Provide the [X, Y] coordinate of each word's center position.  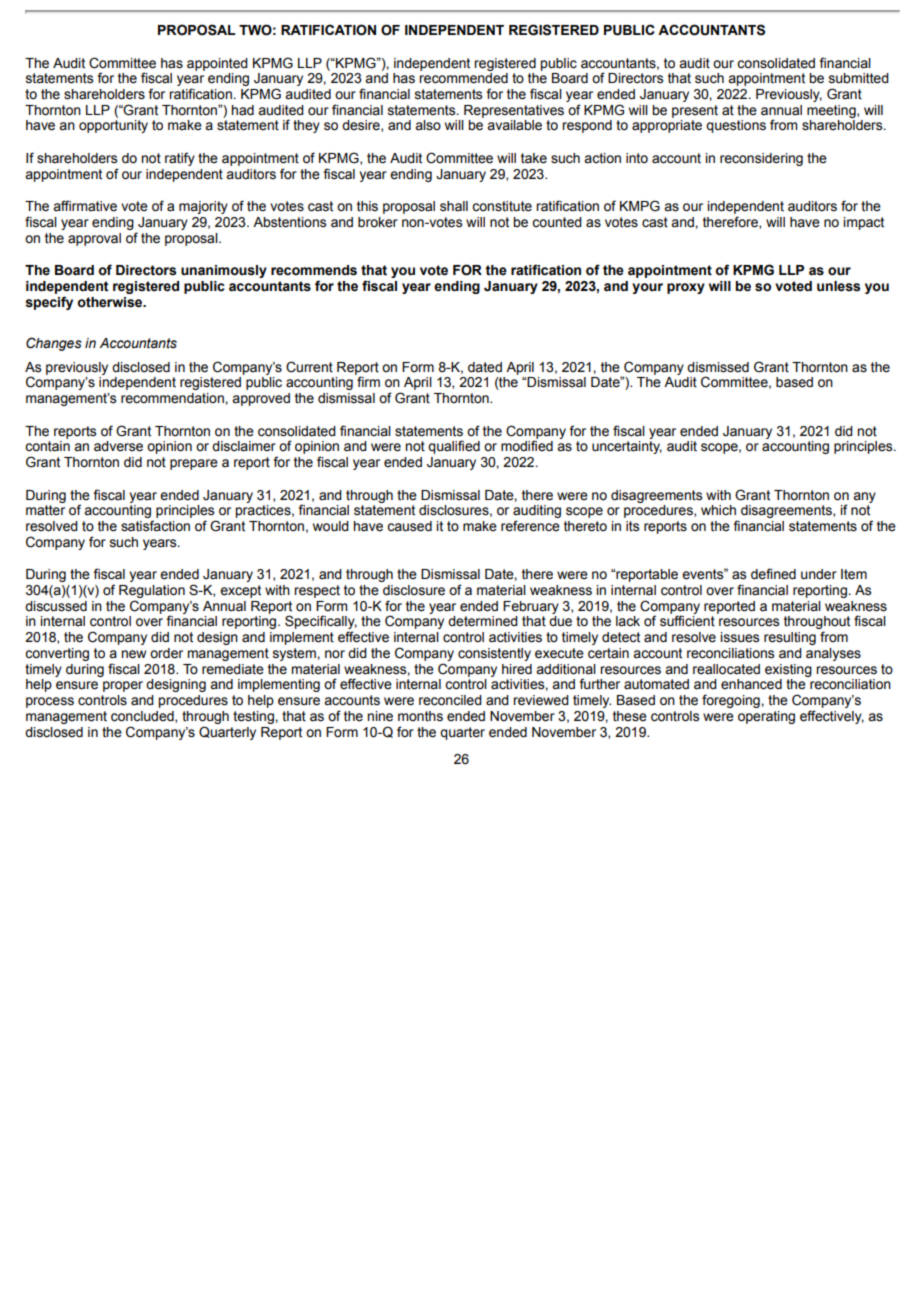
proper [123, 686]
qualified [454, 447]
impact [863, 223]
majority [203, 207]
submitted [859, 78]
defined [773, 574]
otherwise [111, 302]
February [531, 607]
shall [454, 206]
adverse [118, 446]
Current [309, 367]
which [718, 510]
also [428, 125]
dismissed [718, 367]
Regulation [152, 591]
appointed [217, 64]
